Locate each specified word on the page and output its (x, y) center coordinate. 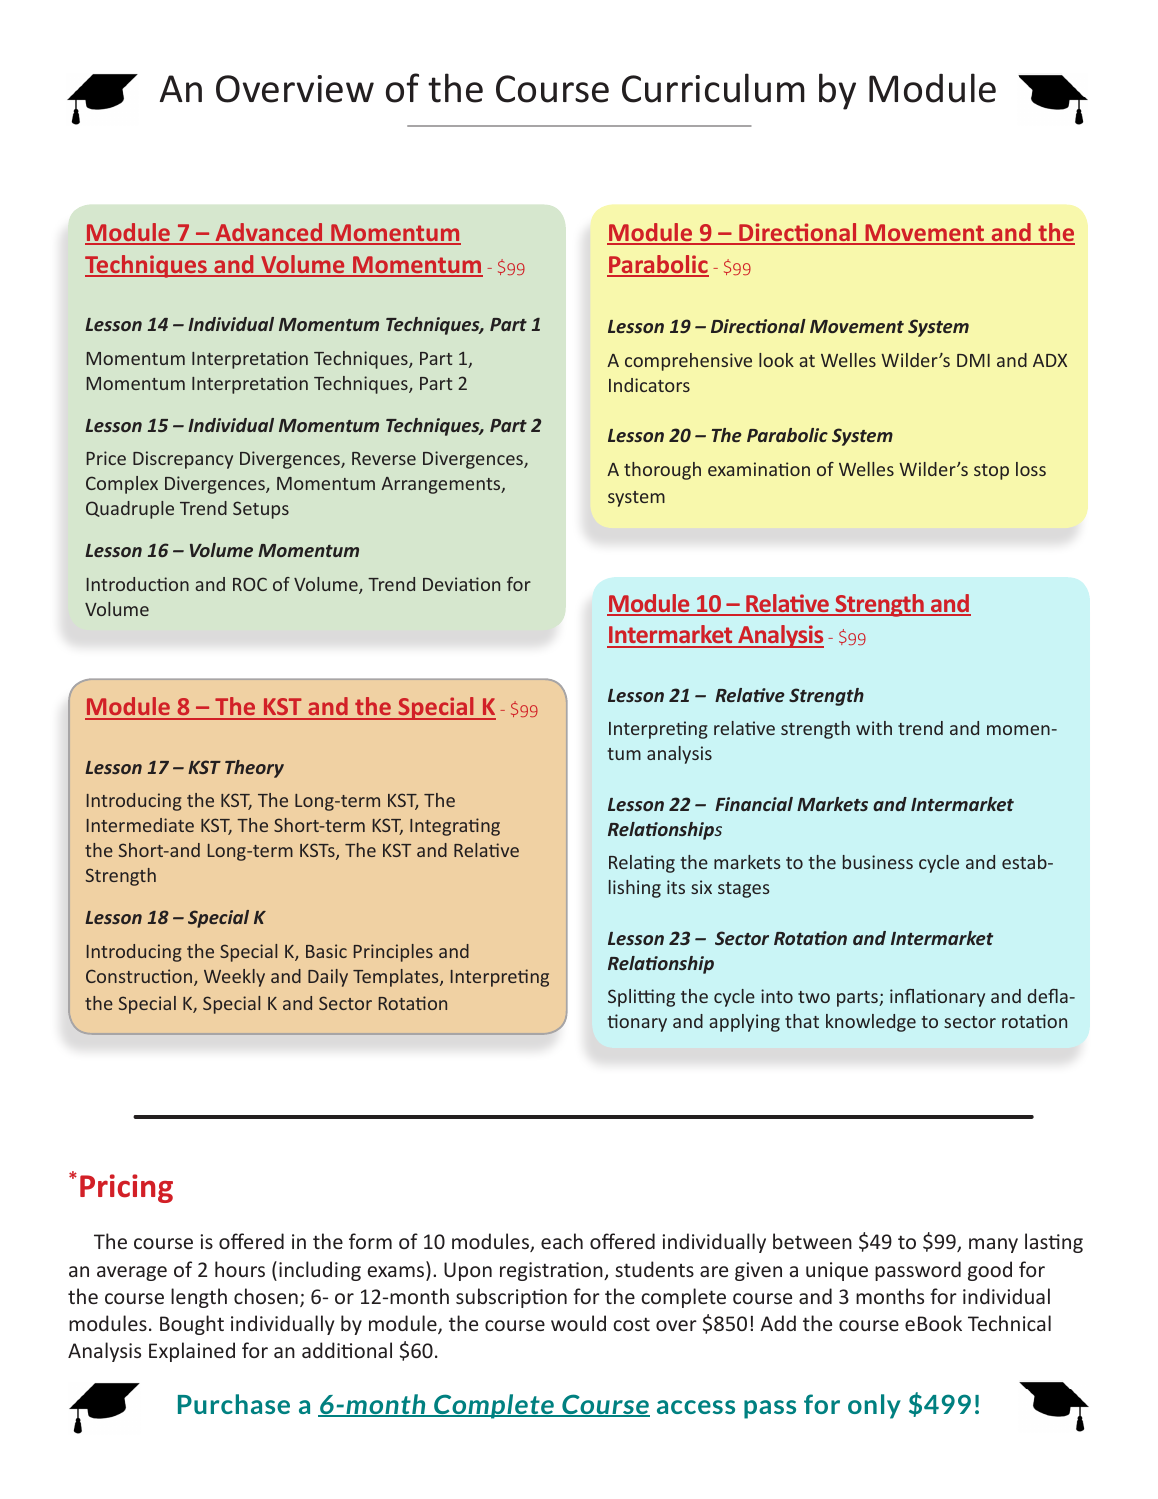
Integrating (455, 827)
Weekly (234, 978)
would (578, 1323)
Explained (192, 1352)
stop (991, 472)
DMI (973, 360)
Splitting (641, 998)
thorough (662, 471)
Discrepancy (183, 460)
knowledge (871, 1023)
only (874, 1406)
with (874, 728)
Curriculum (713, 88)
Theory (254, 769)
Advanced (269, 233)
